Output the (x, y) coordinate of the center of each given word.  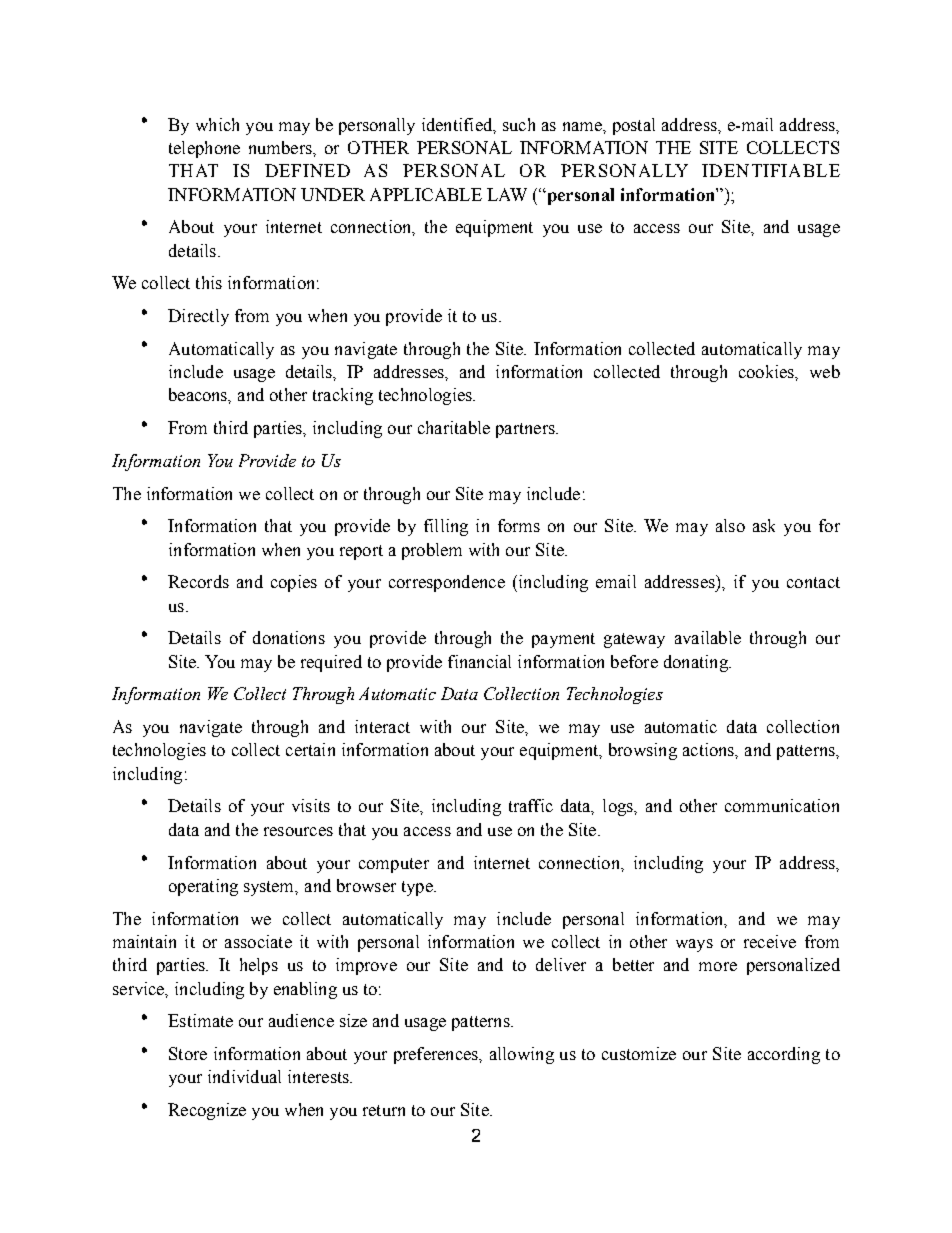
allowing (522, 1055)
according (784, 1055)
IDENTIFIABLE (771, 170)
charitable (454, 427)
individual (244, 1076)
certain (310, 749)
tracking (343, 396)
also (730, 525)
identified (458, 125)
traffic (531, 805)
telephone (204, 149)
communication (782, 805)
